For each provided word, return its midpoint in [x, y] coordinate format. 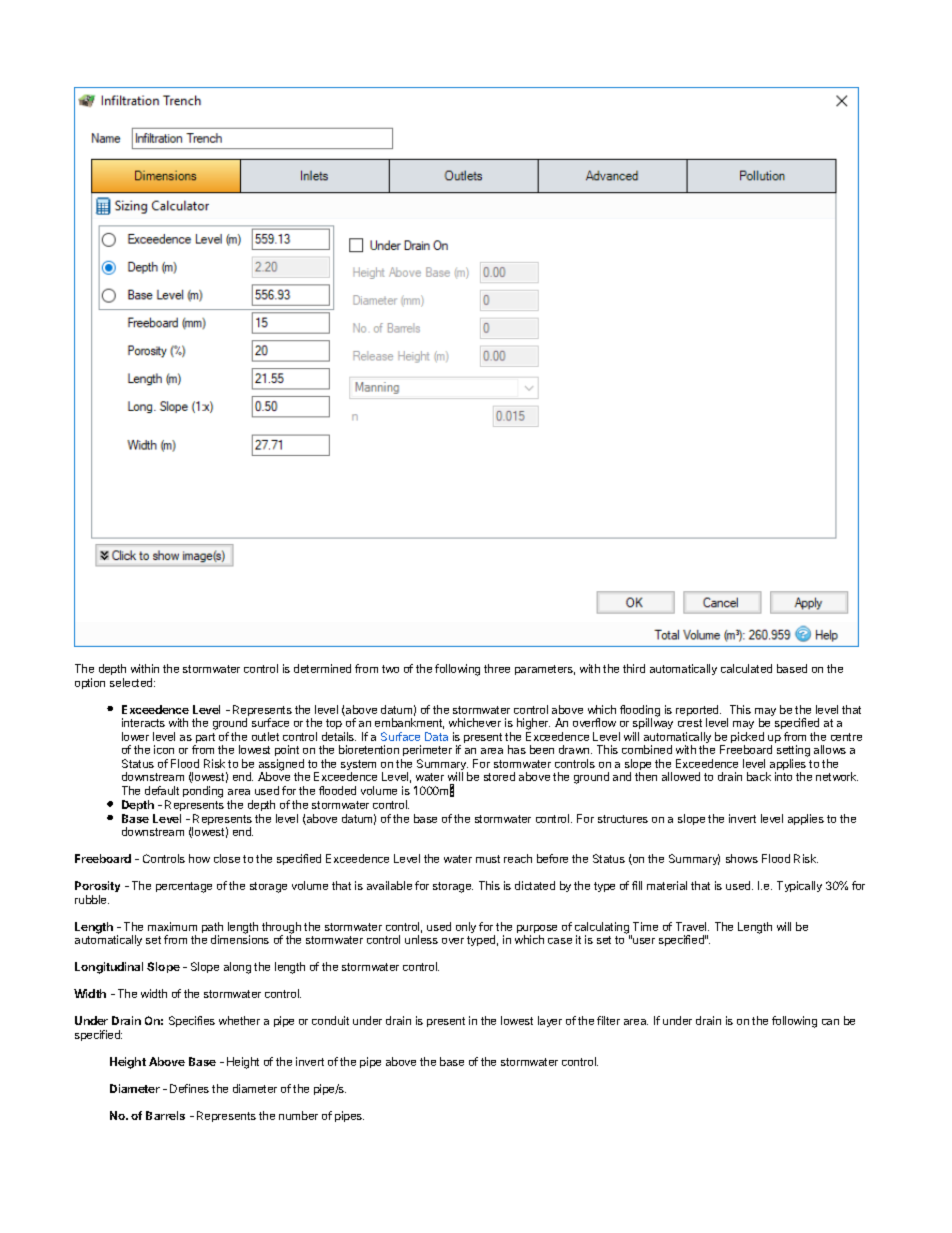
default [162, 790]
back [759, 776]
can [830, 1022]
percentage [184, 887]
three [497, 668]
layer [550, 1021]
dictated [535, 885]
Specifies [192, 1021]
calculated [746, 668]
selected [132, 682]
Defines [189, 1088]
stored [499, 776]
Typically [799, 886]
